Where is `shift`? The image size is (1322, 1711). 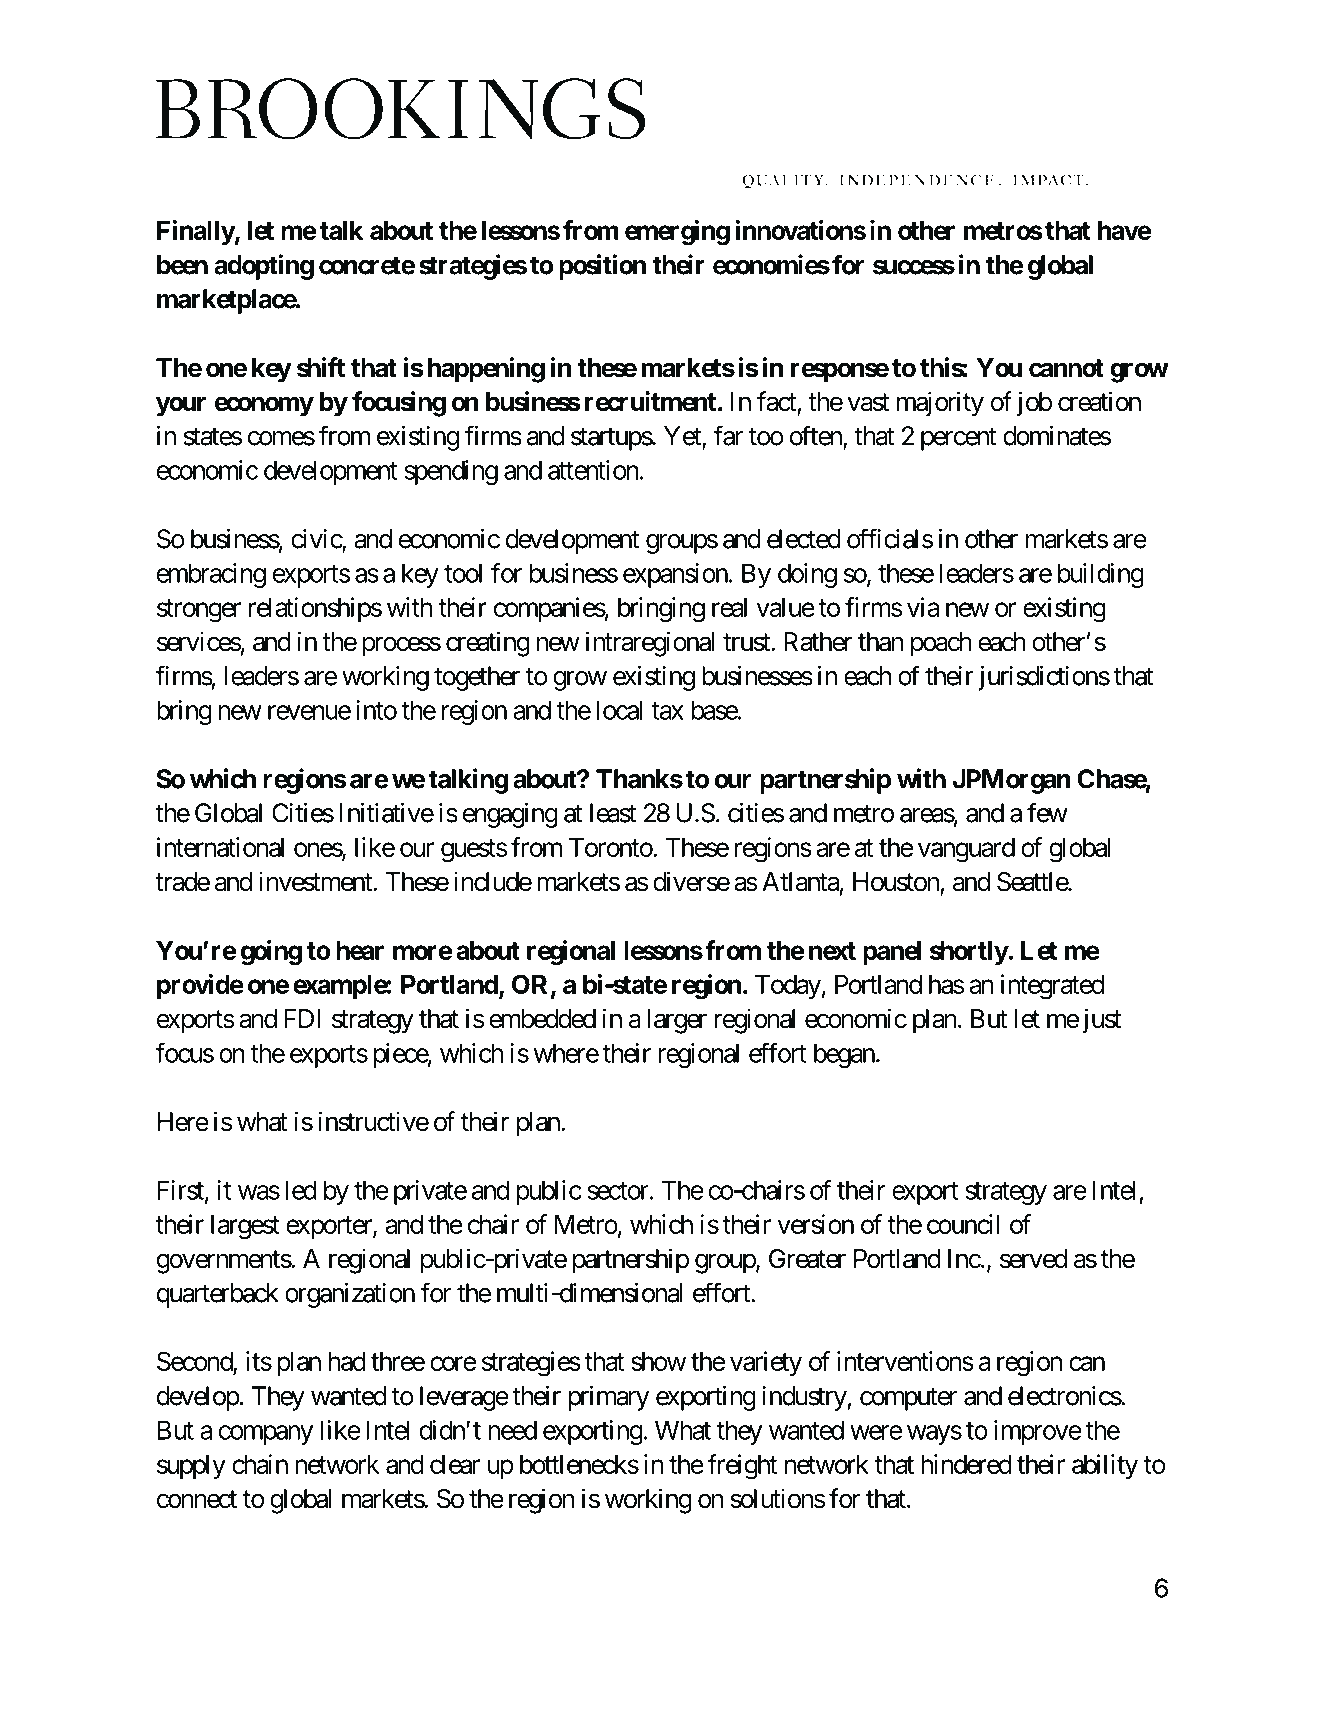 shift is located at coordinates (321, 367).
